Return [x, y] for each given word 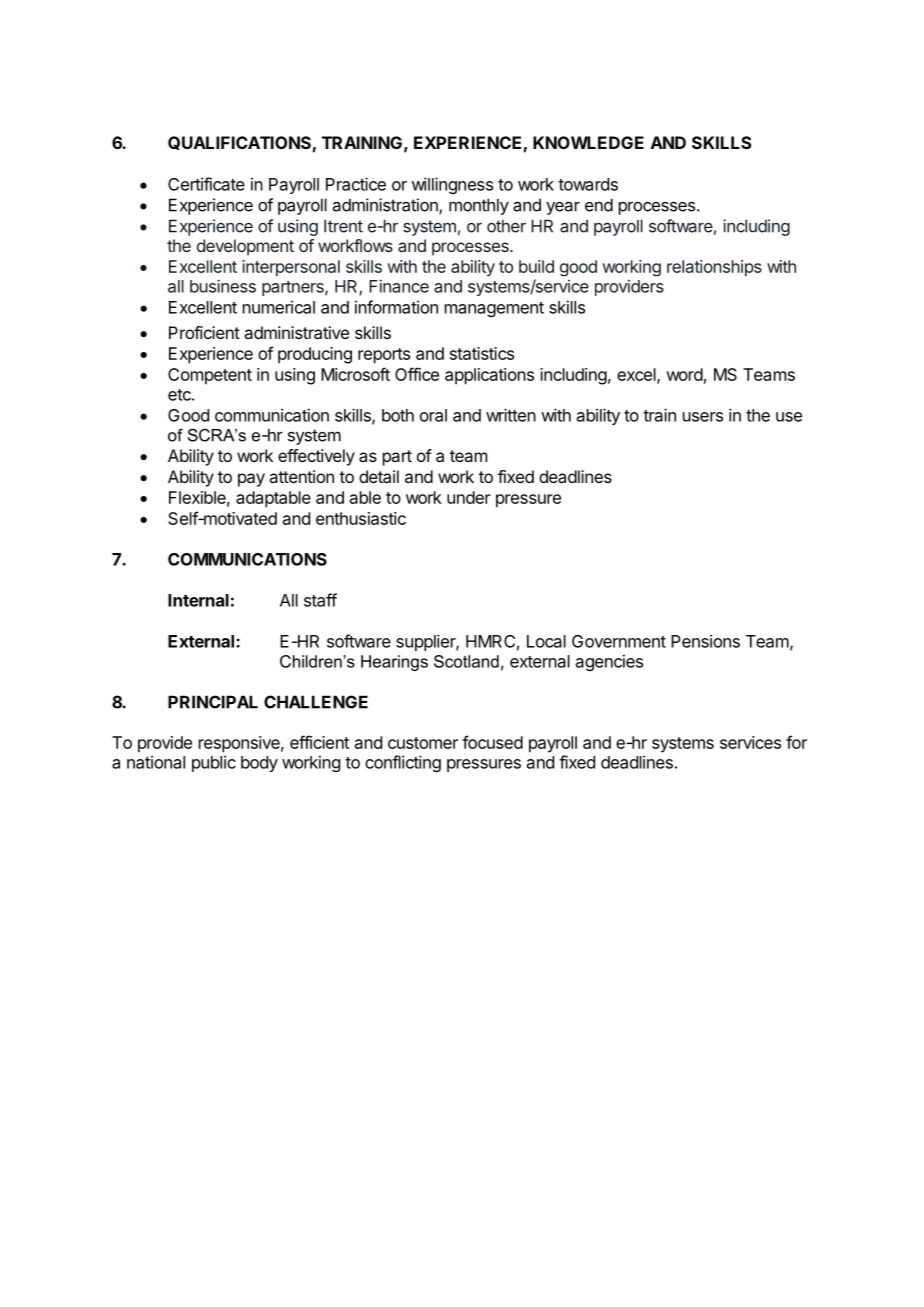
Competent [210, 376]
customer [423, 743]
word [684, 374]
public [214, 763]
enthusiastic [361, 518]
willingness [452, 185]
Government [619, 641]
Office [417, 374]
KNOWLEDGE [588, 142]
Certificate [206, 184]
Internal [198, 600]
